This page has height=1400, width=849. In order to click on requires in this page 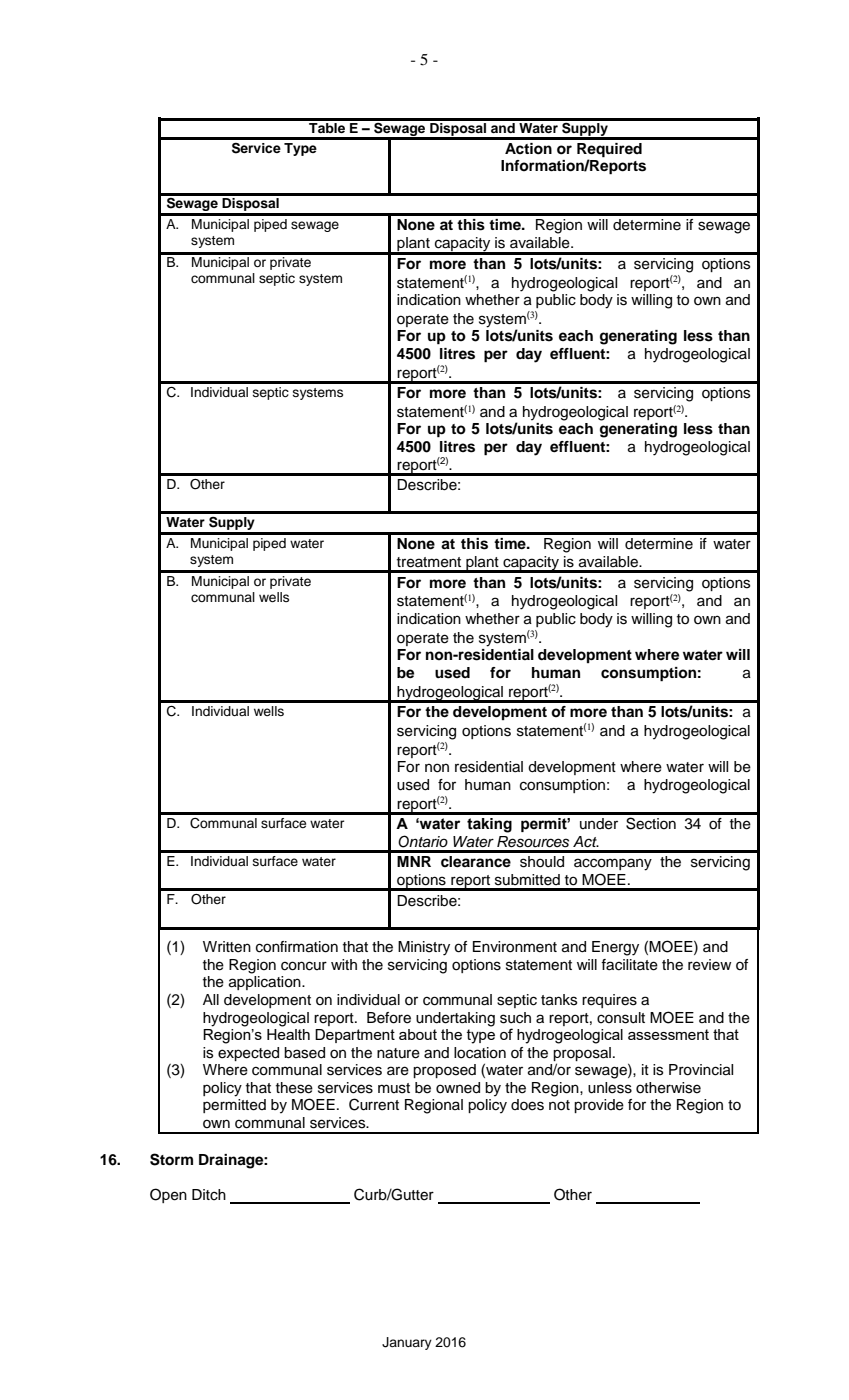, I will do `click(609, 1001)`.
